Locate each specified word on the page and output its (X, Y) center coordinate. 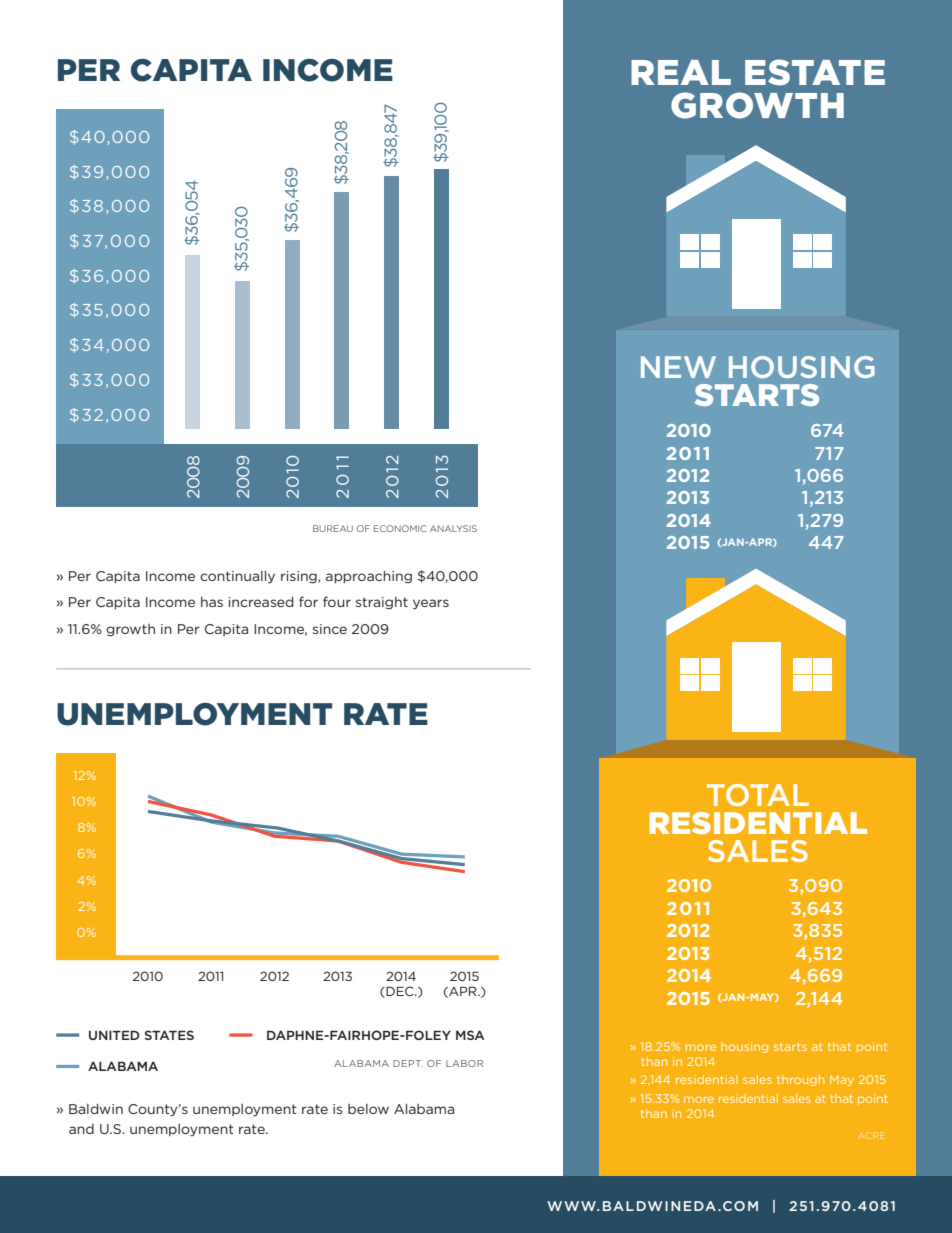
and (81, 1129)
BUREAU (333, 528)
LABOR (464, 1063)
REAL (681, 72)
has (212, 602)
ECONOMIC (400, 528)
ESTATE (815, 72)
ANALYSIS (453, 528)
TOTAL (758, 795)
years (431, 604)
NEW (678, 367)
